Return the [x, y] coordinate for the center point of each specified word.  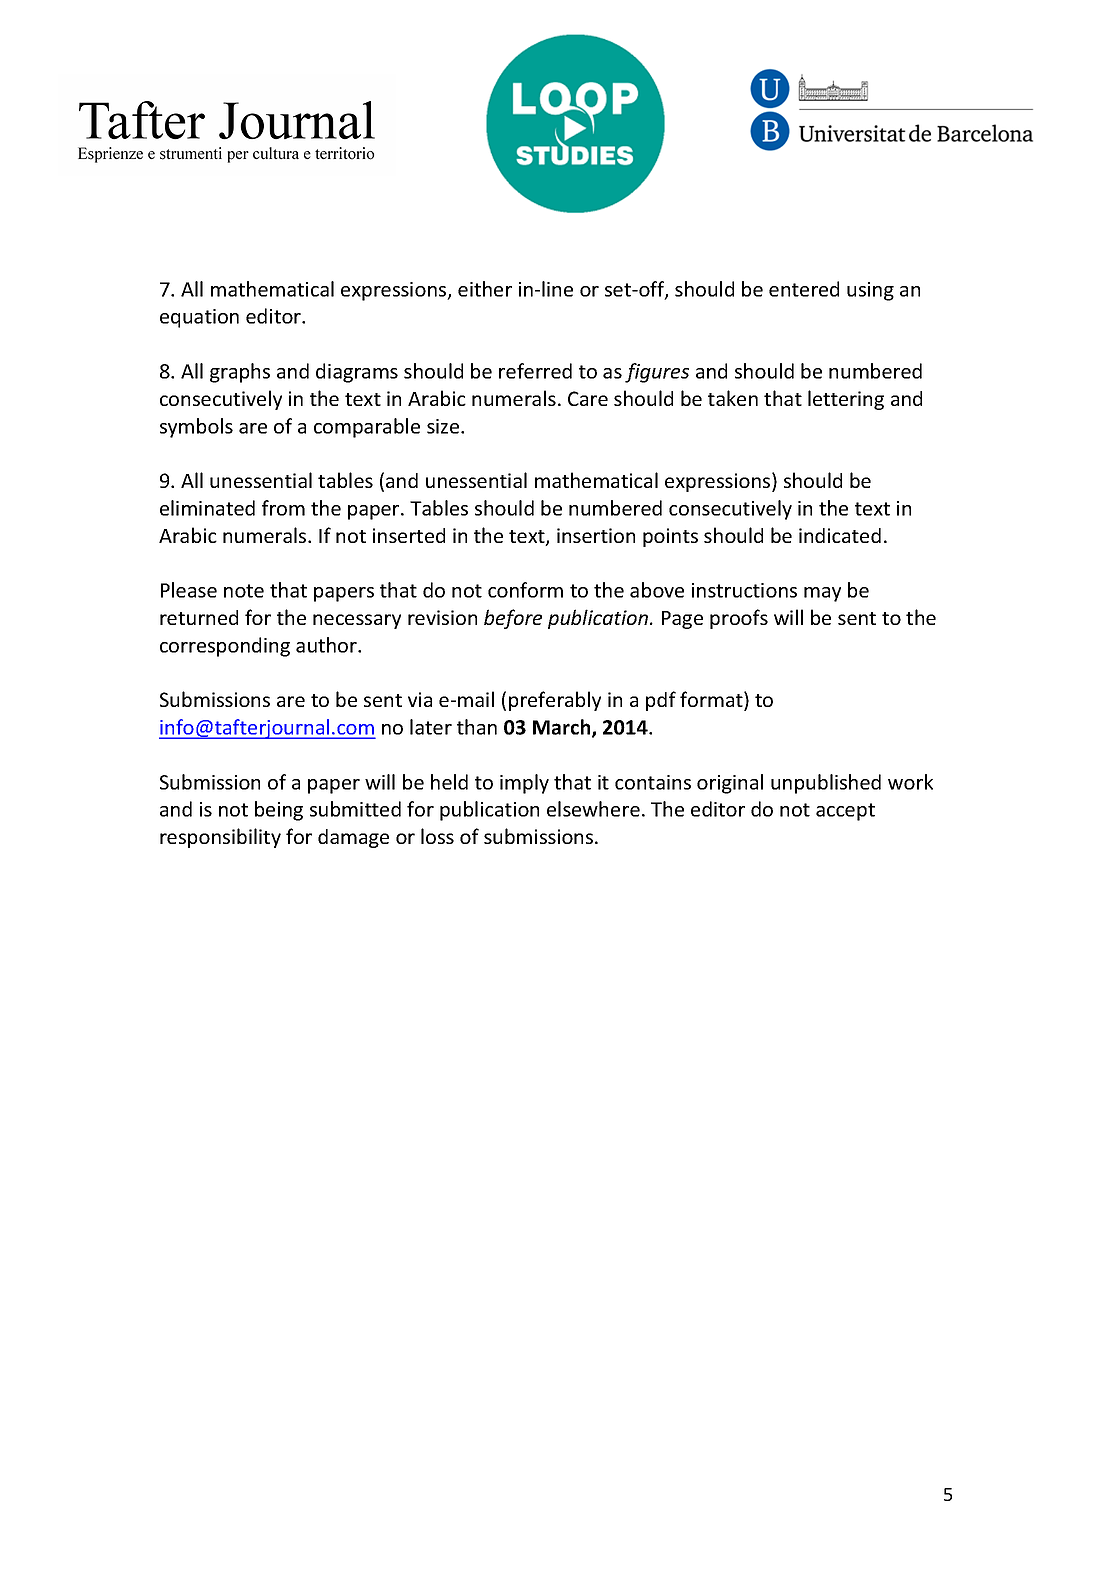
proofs [739, 619]
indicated [840, 535]
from [283, 508]
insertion [596, 535]
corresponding [225, 647]
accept [845, 812]
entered [804, 289]
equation [199, 318]
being [279, 811]
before [513, 619]
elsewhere [593, 809]
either [485, 289]
